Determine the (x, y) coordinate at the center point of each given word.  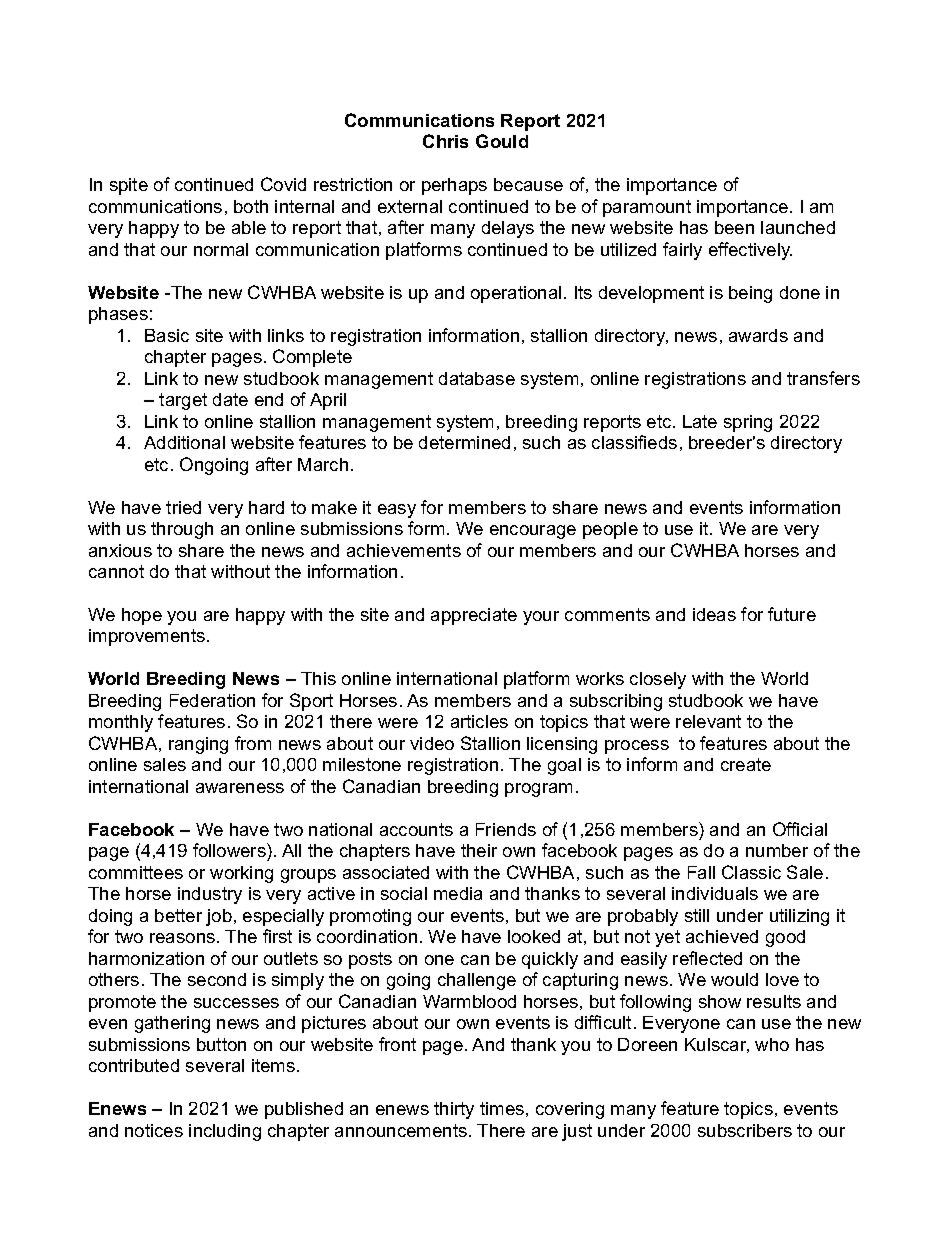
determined (464, 442)
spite (129, 186)
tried (183, 507)
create (746, 764)
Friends (506, 829)
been (734, 227)
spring (748, 423)
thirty (454, 1110)
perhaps (454, 186)
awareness (240, 788)
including (225, 1132)
